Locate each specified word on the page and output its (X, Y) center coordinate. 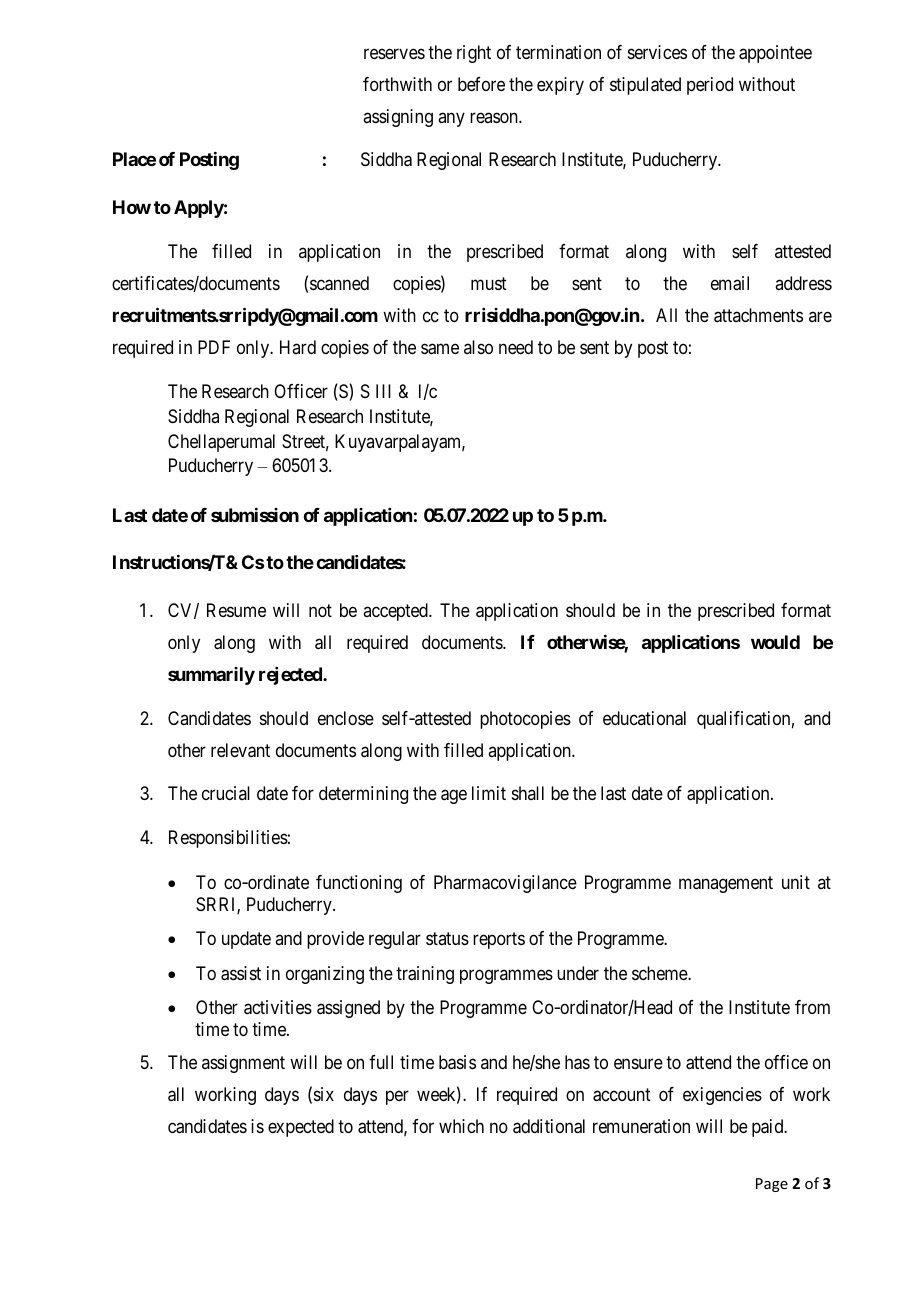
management (726, 885)
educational (644, 718)
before (481, 84)
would (775, 642)
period (710, 86)
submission (255, 515)
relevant (240, 750)
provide (335, 940)
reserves (394, 54)
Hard (298, 347)
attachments (758, 315)
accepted (396, 612)
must (489, 283)
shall (528, 793)
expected (301, 1128)
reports (499, 940)
